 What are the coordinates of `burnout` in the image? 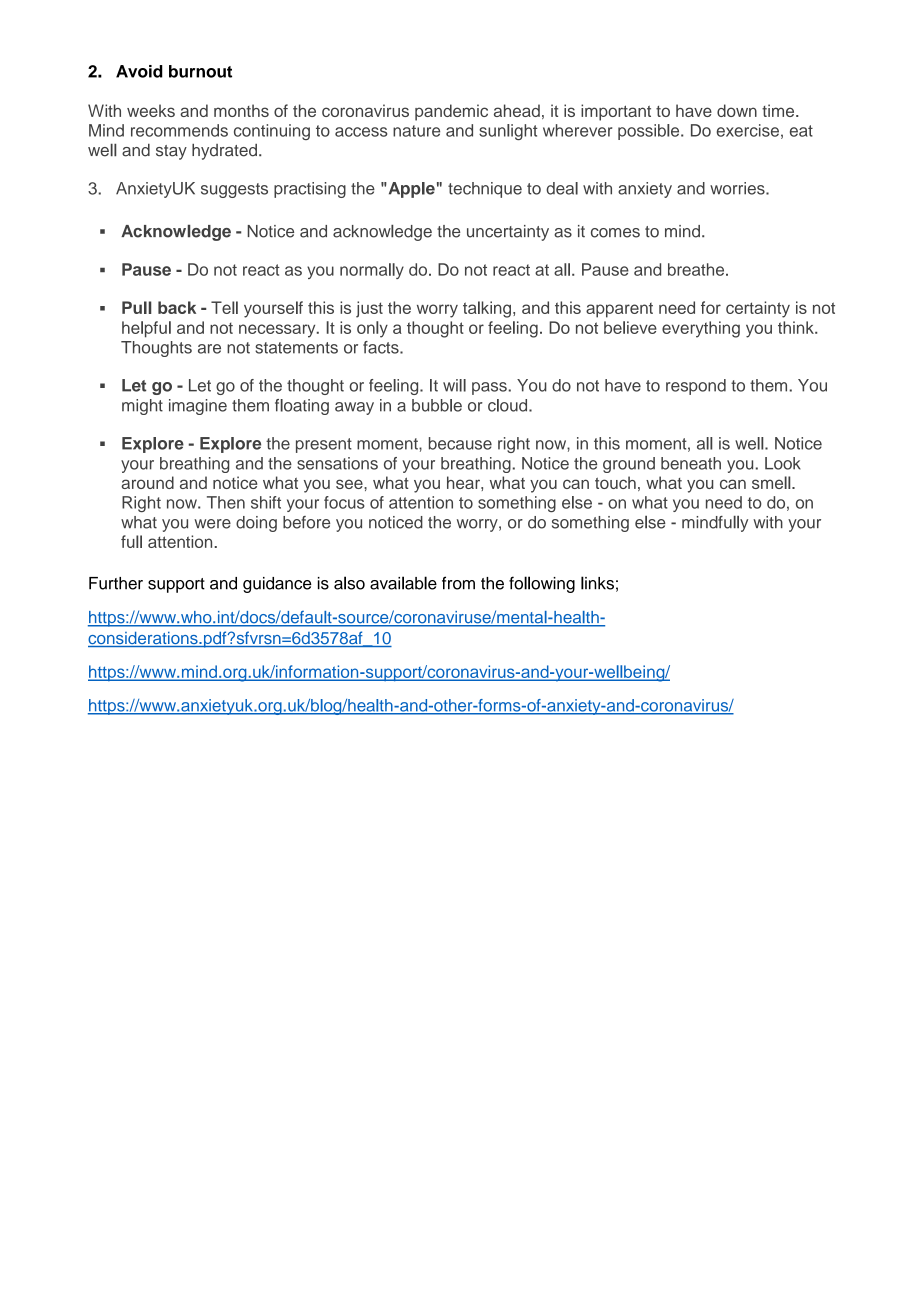 It's located at (200, 71).
